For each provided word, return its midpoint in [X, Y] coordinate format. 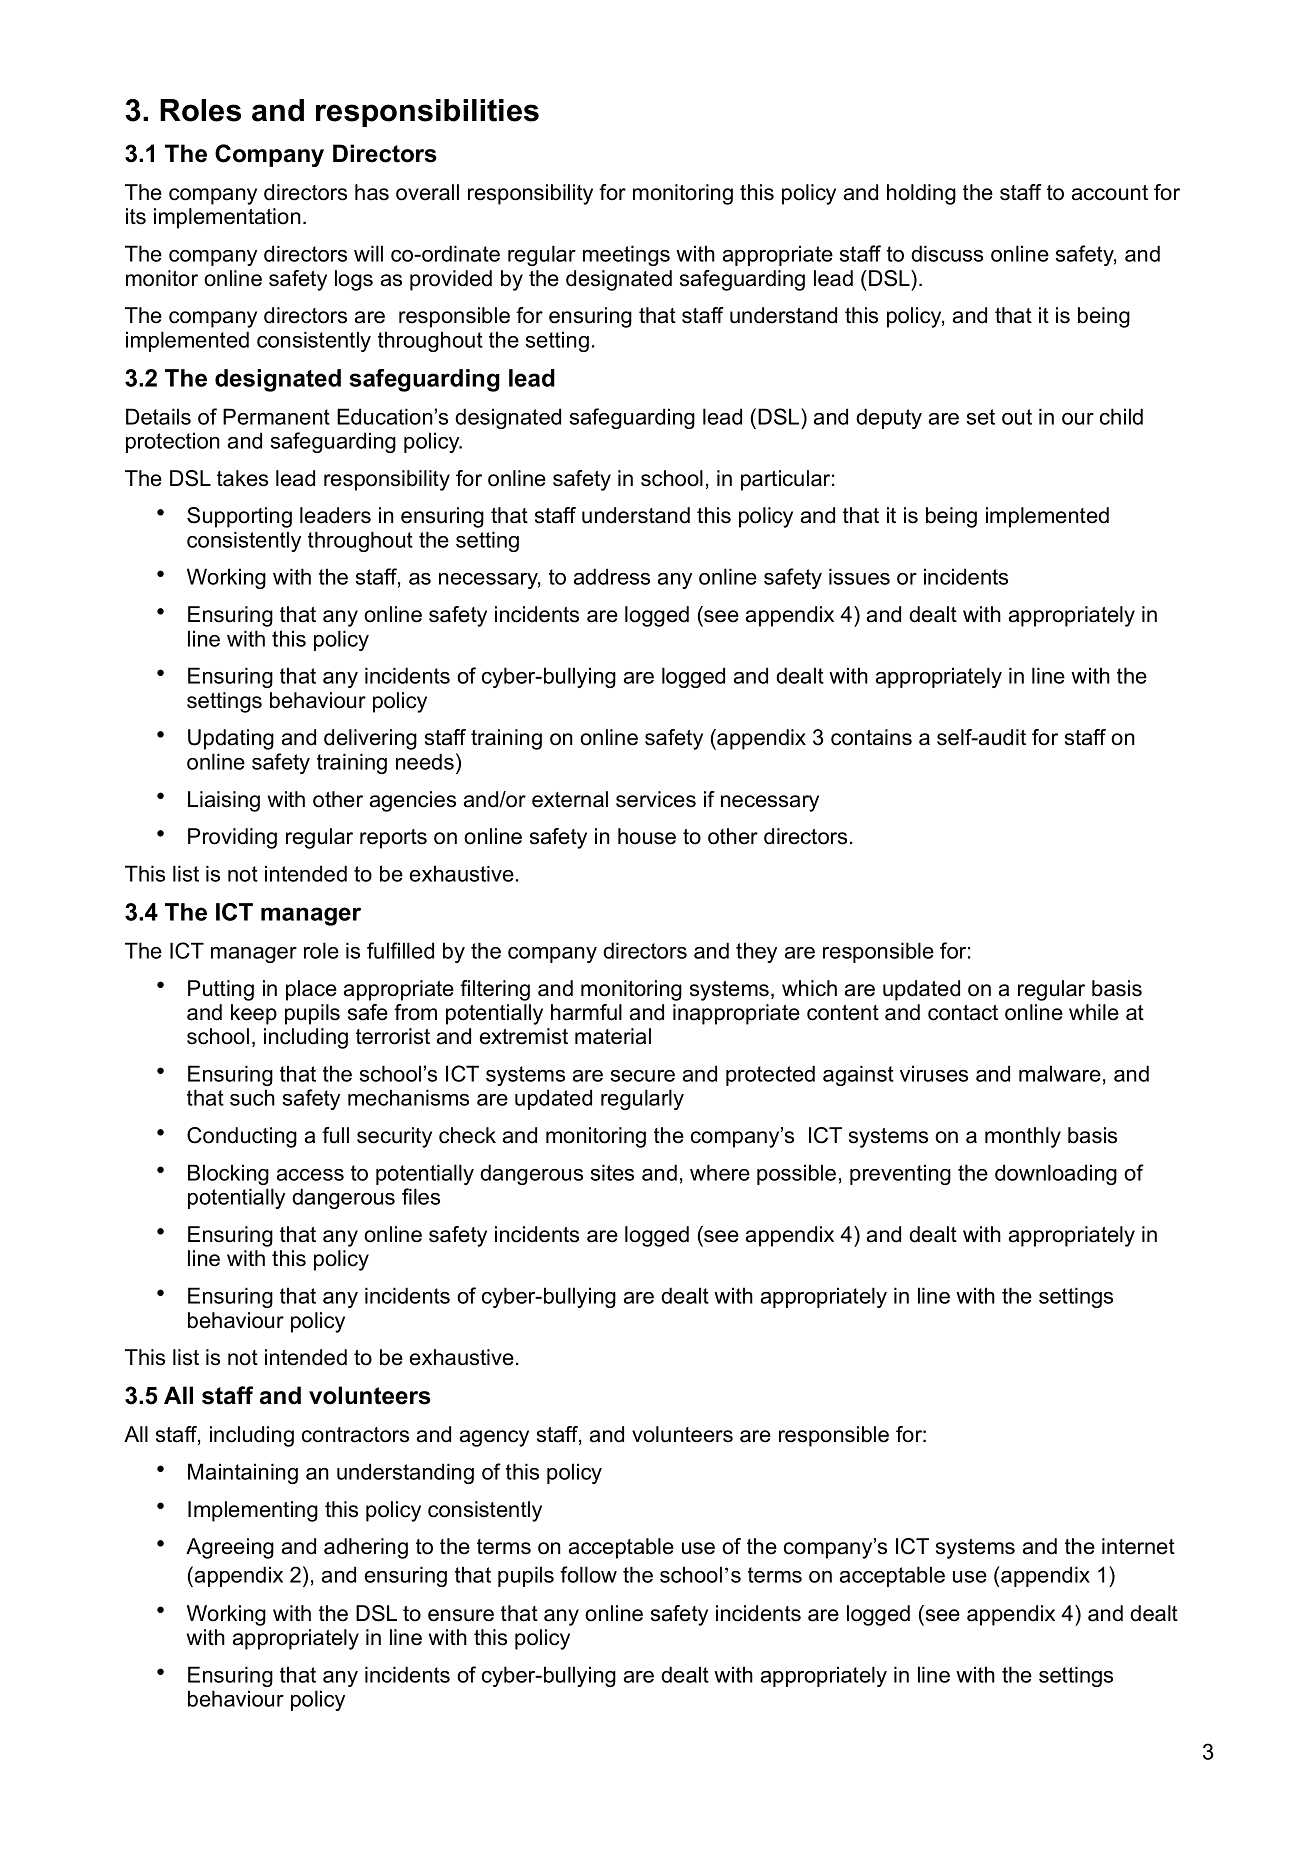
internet [1138, 1546]
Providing [232, 838]
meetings [626, 255]
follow [588, 1574]
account [1110, 193]
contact [963, 1013]
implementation [227, 218]
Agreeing [230, 1548]
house [647, 836]
